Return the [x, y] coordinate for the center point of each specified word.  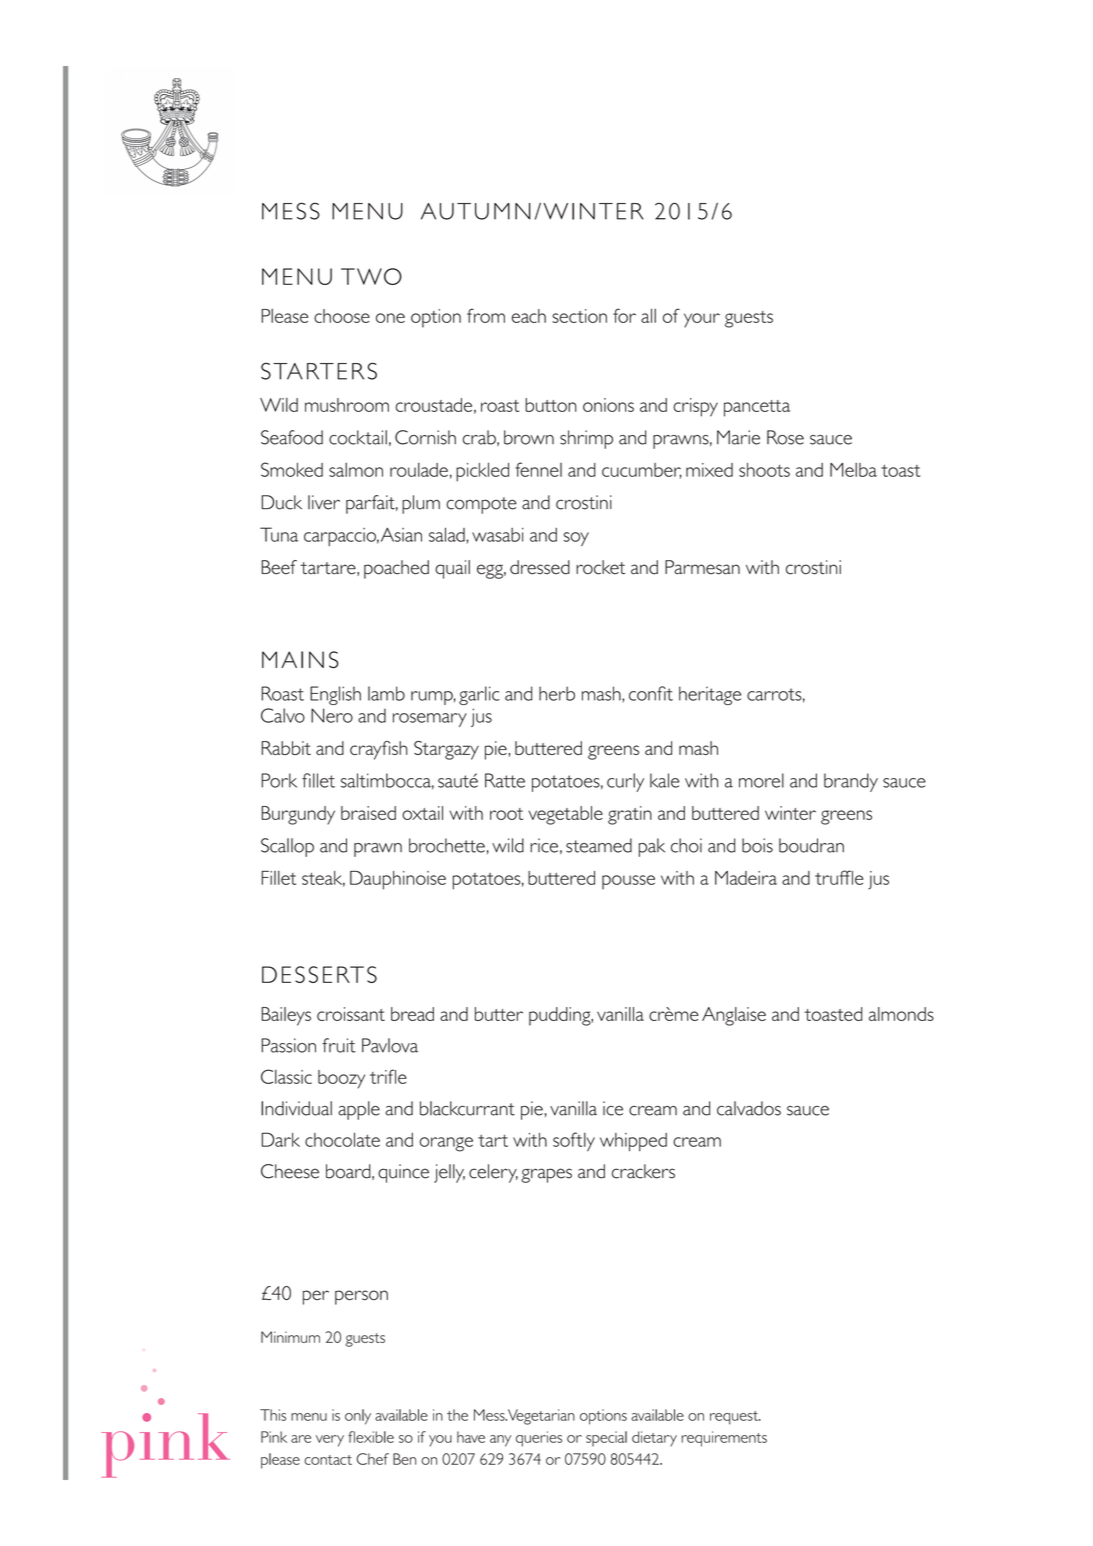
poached [396, 569]
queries [539, 1439]
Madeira [746, 878]
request [735, 1418]
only [358, 1417]
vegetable [565, 815]
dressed [540, 567]
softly [574, 1142]
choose [342, 316]
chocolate [342, 1139]
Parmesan [702, 567]
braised [368, 813]
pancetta [757, 408]
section [579, 316]
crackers [643, 1171]
